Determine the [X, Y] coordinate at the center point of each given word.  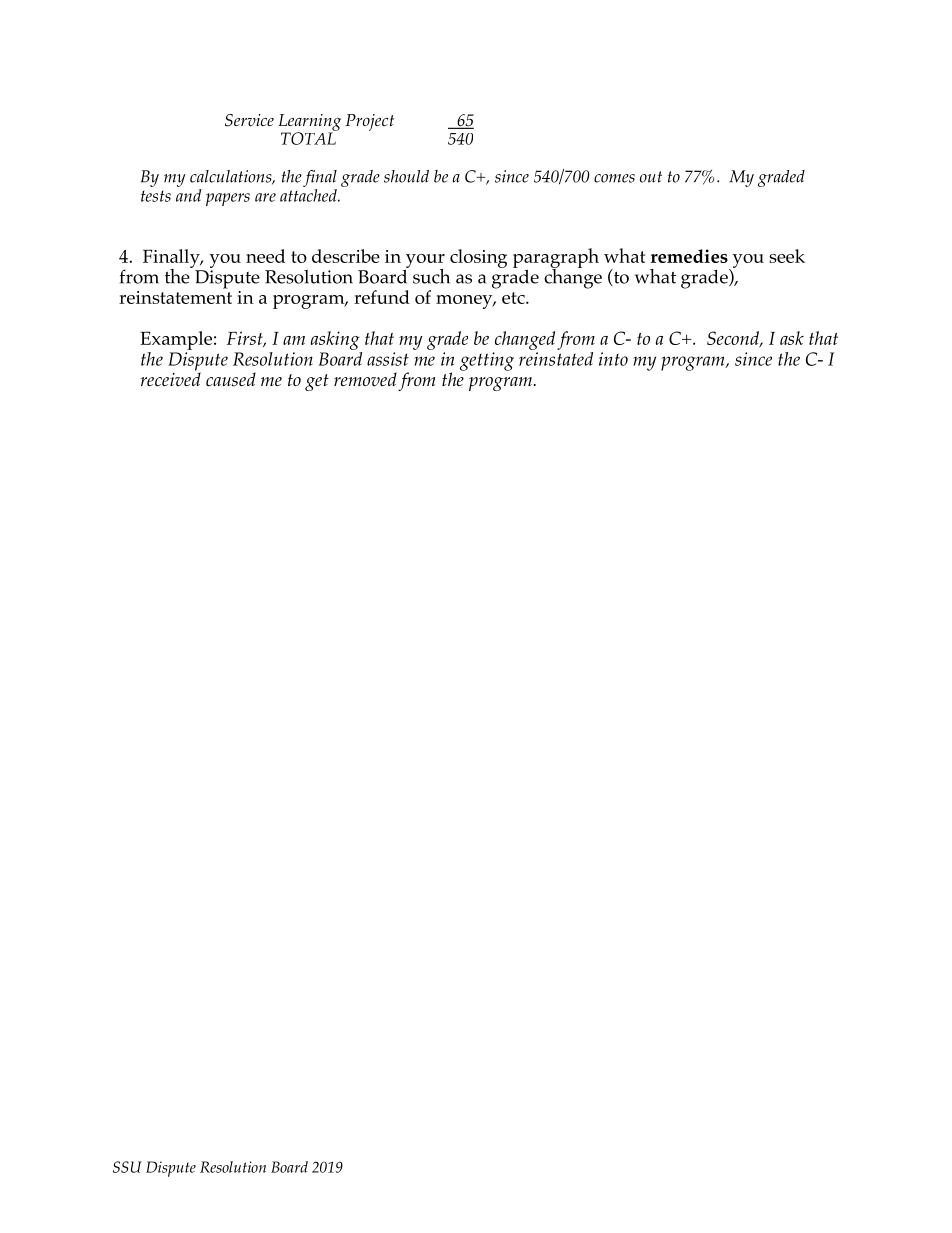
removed [365, 379]
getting [487, 361]
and [189, 194]
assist [388, 359]
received [171, 378]
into [613, 359]
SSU [127, 1167]
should [406, 176]
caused [231, 379]
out [651, 177]
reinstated [556, 357]
